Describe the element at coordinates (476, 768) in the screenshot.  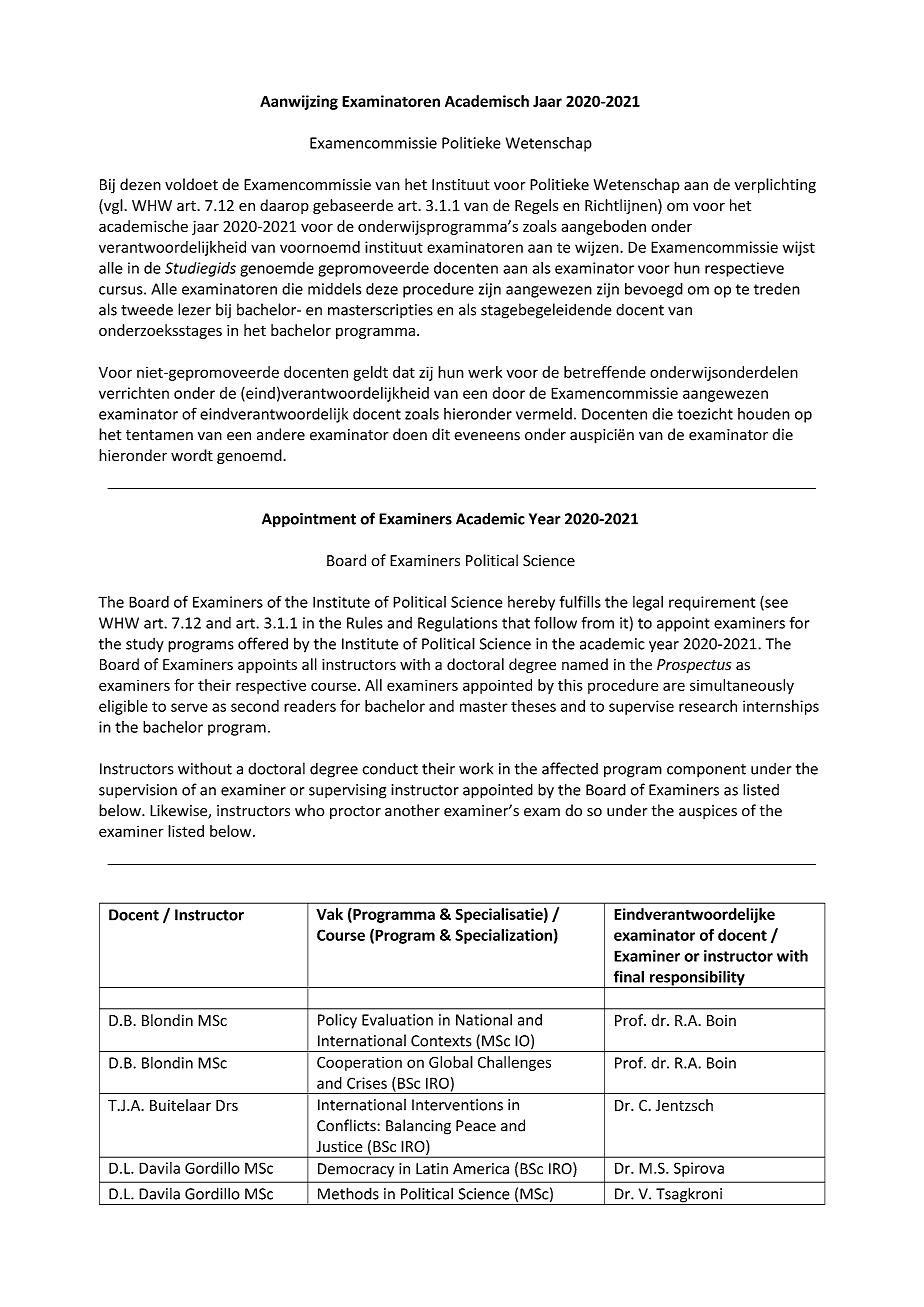
I see `work` at that location.
